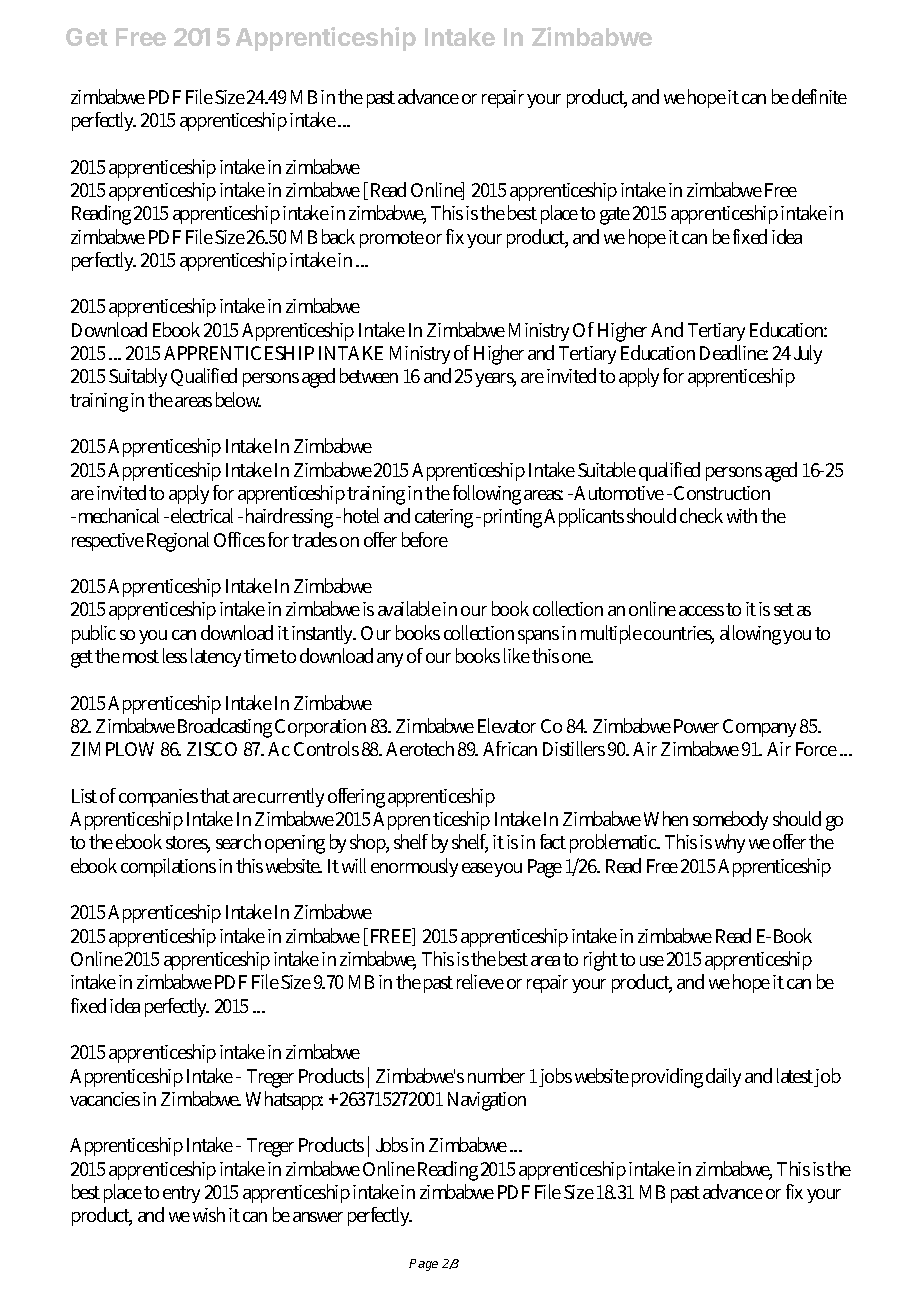 This screenshot has height=1308, width=924. Describe the element at coordinates (392, 239) in the screenshot. I see `promote` at that location.
